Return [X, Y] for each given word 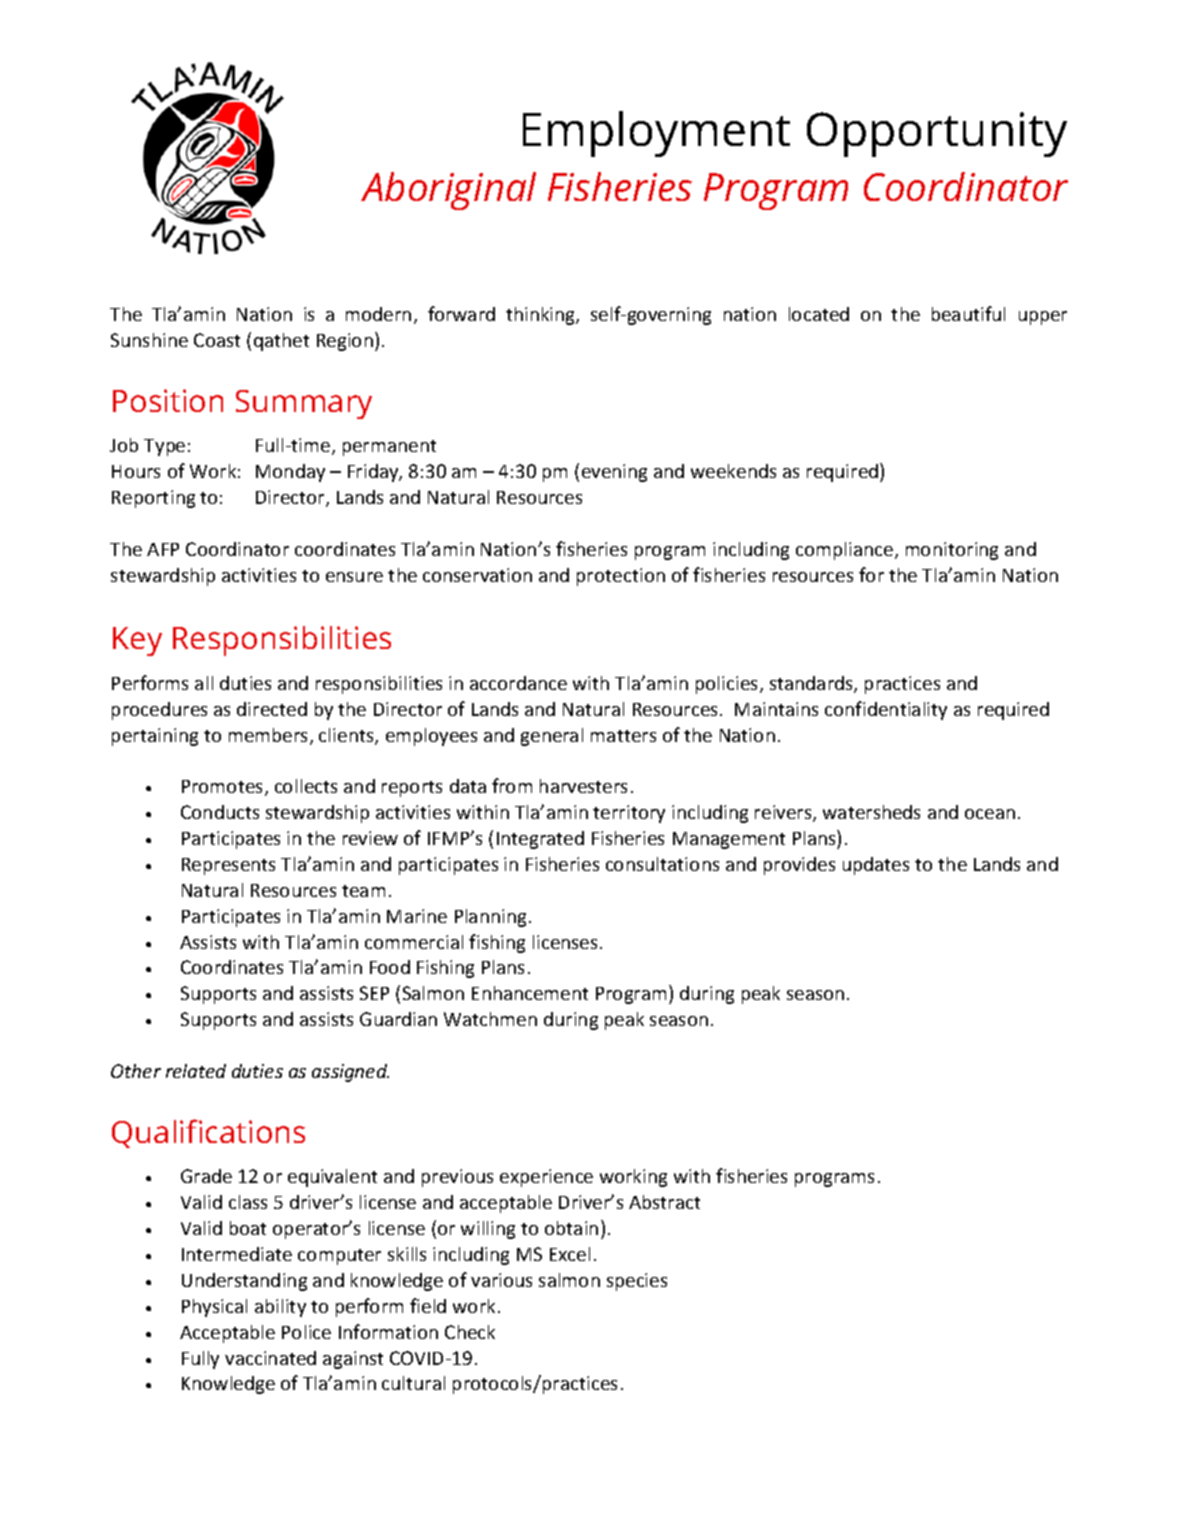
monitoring [952, 551]
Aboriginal [448, 191]
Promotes [224, 788]
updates [876, 866]
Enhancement [530, 993]
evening [614, 473]
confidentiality [886, 710]
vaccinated [270, 1358]
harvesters [583, 786]
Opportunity [937, 134]
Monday [290, 473]
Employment [656, 134]
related [196, 1071]
